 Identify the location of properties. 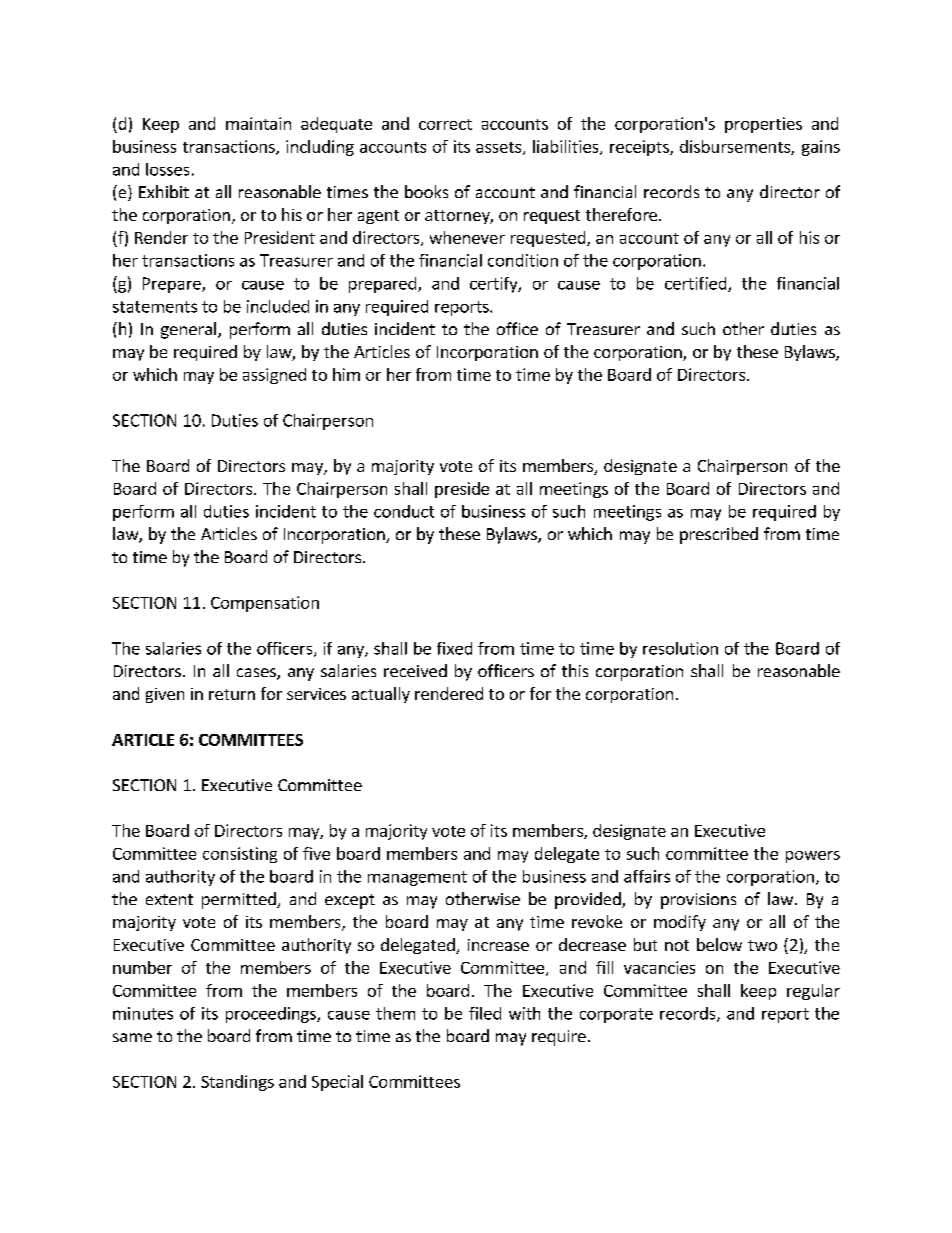
(763, 125).
